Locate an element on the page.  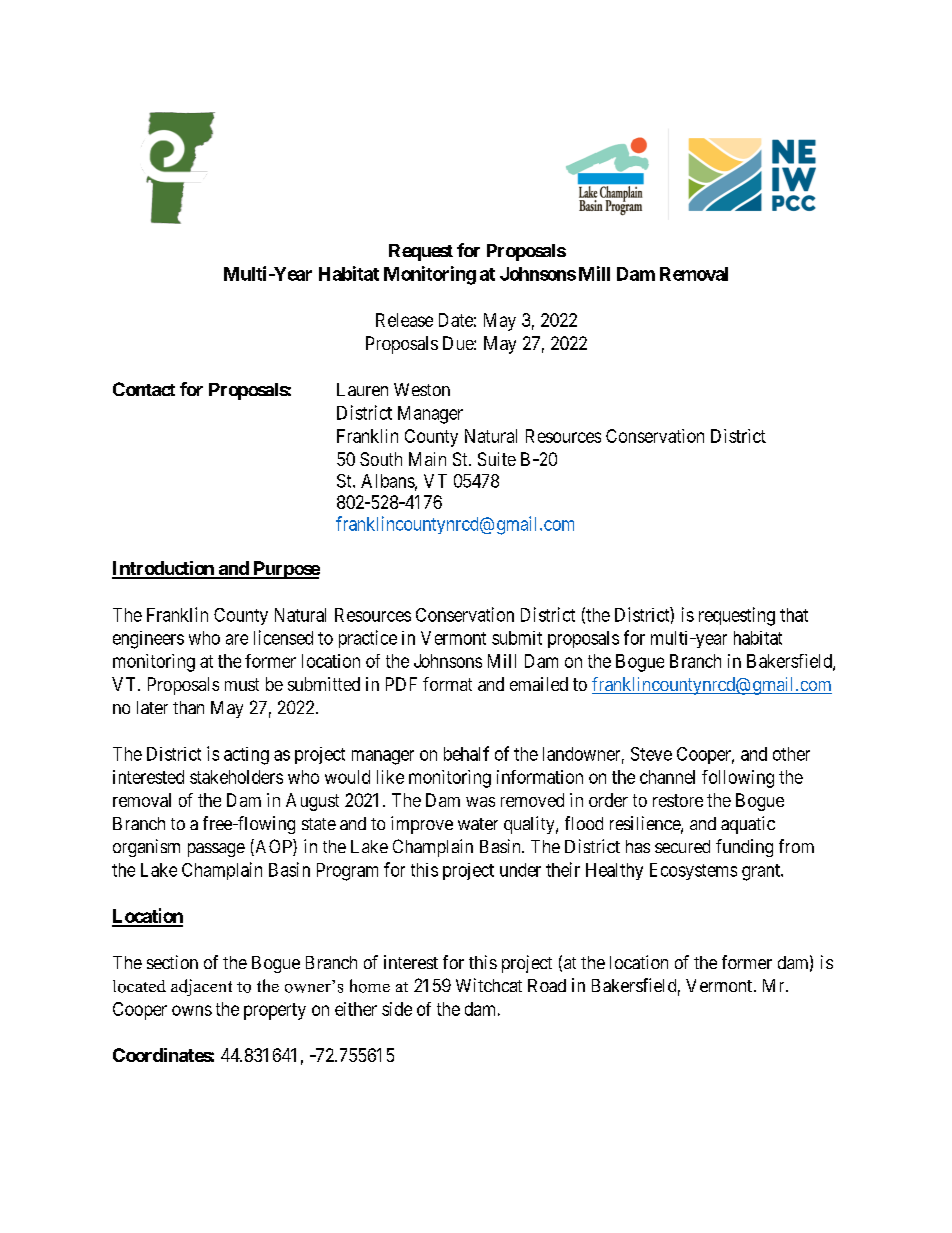
passage is located at coordinates (216, 850).
